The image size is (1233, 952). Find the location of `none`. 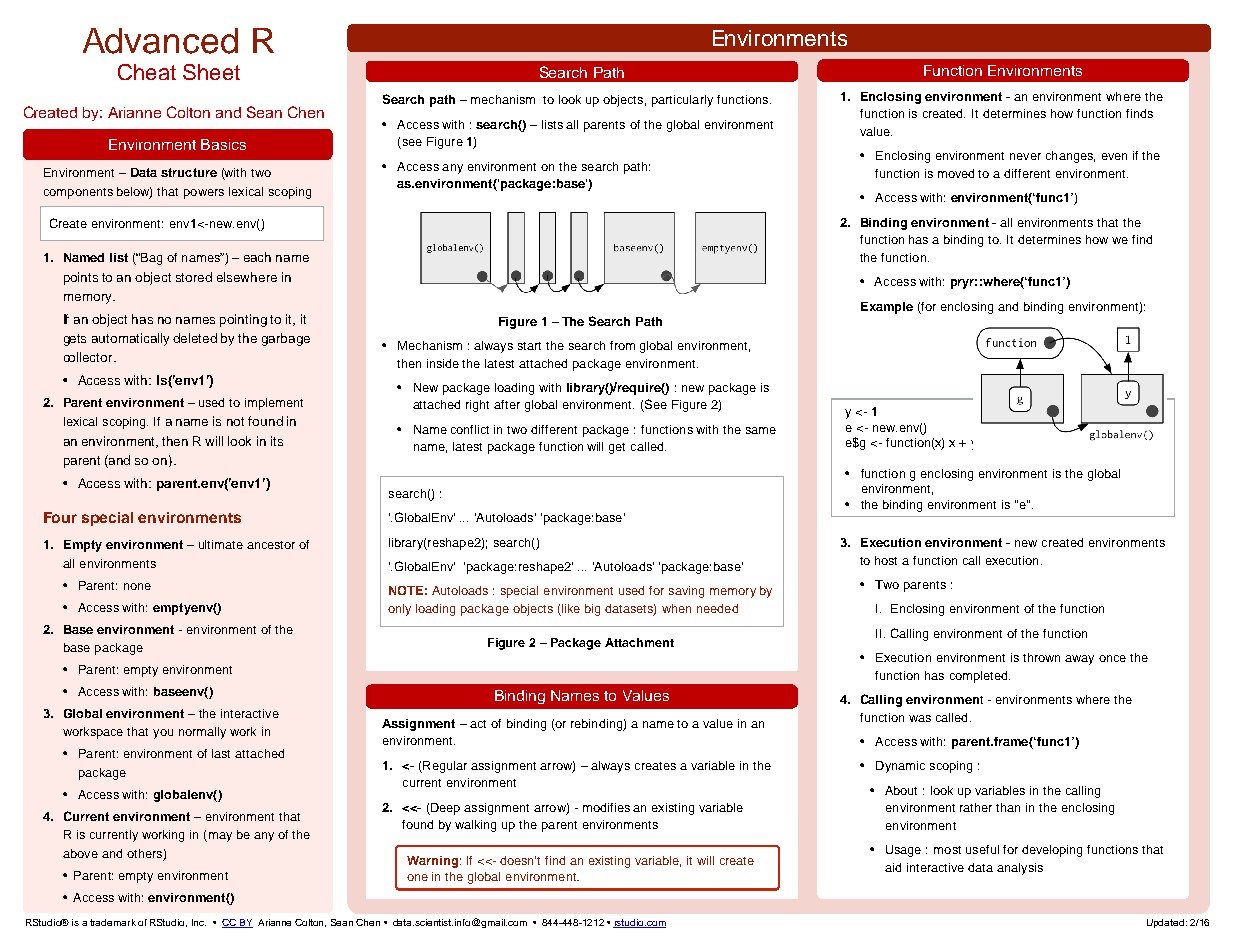

none is located at coordinates (137, 586).
